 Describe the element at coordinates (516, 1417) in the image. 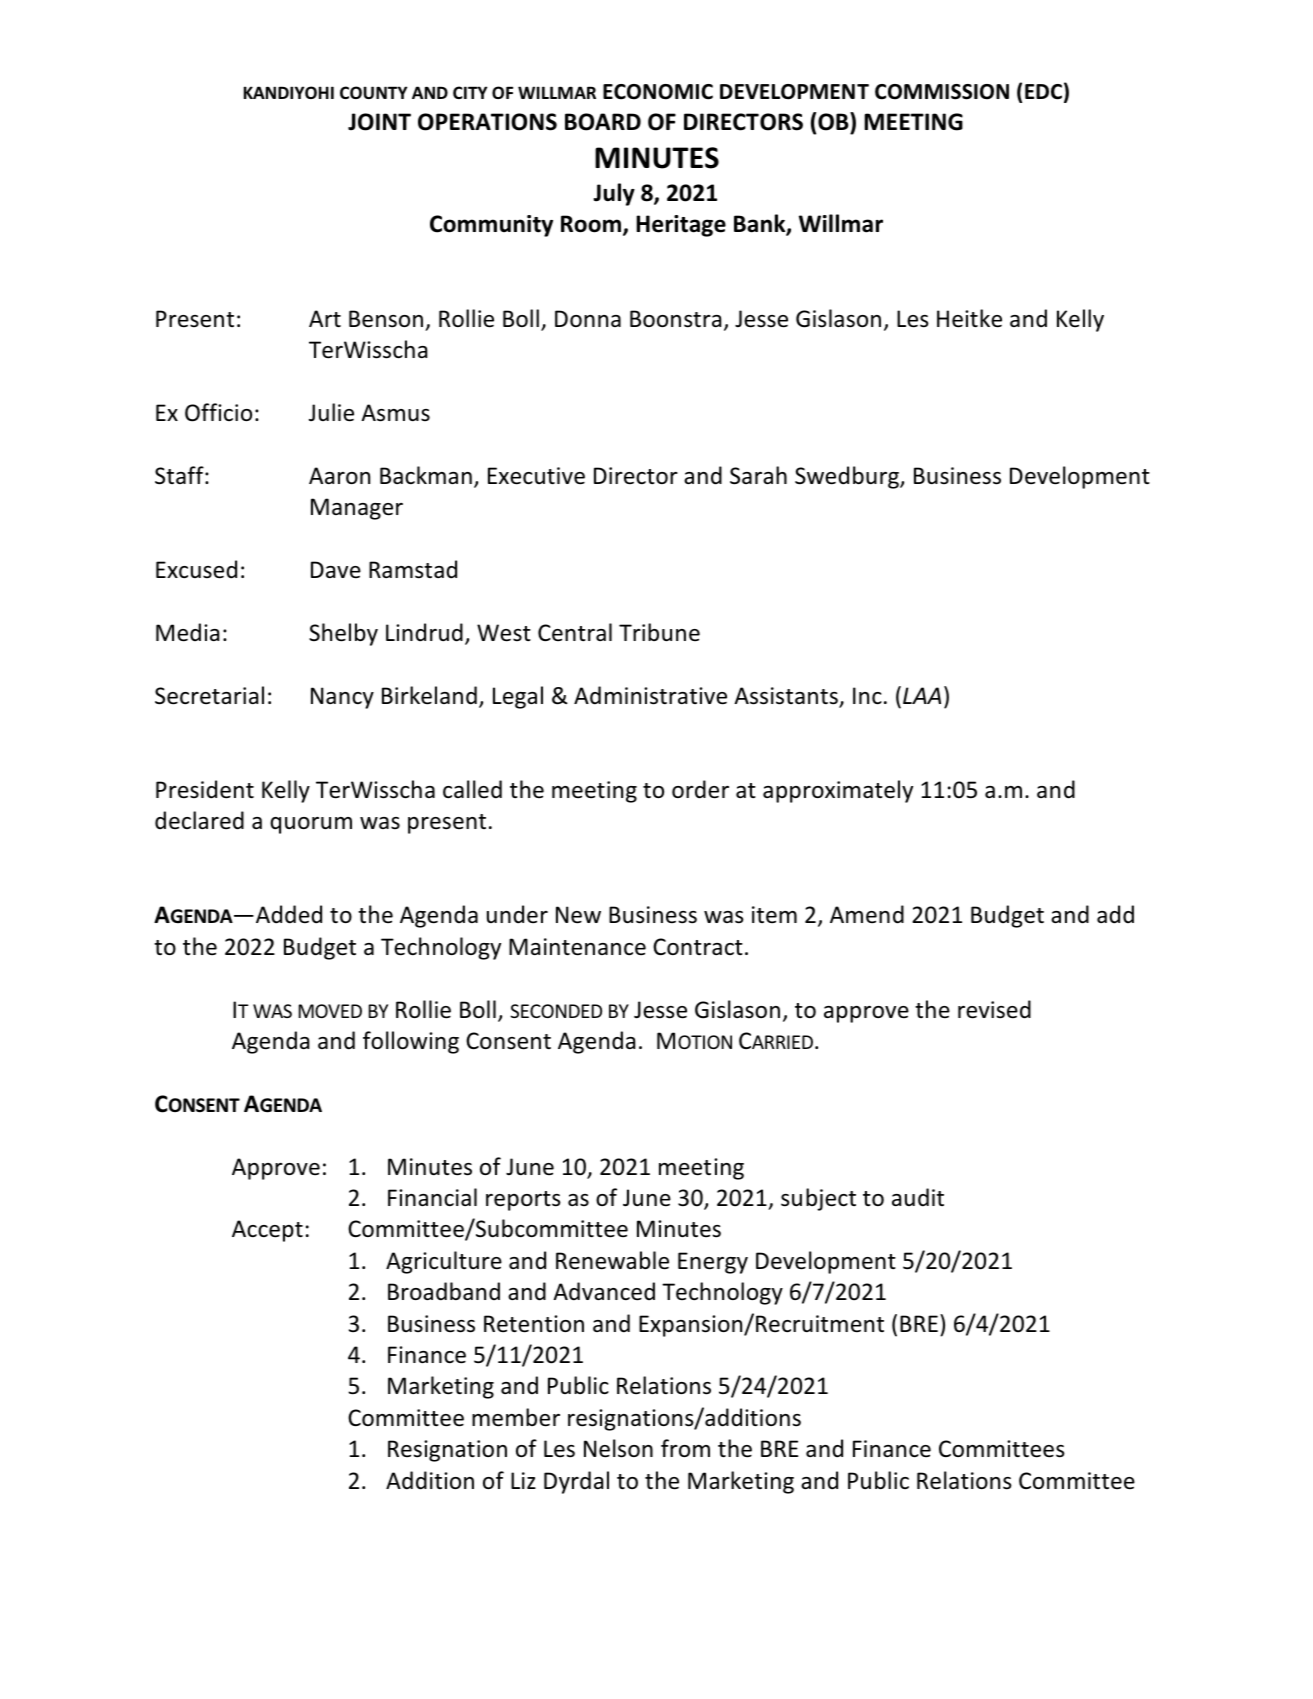

I see `member` at that location.
